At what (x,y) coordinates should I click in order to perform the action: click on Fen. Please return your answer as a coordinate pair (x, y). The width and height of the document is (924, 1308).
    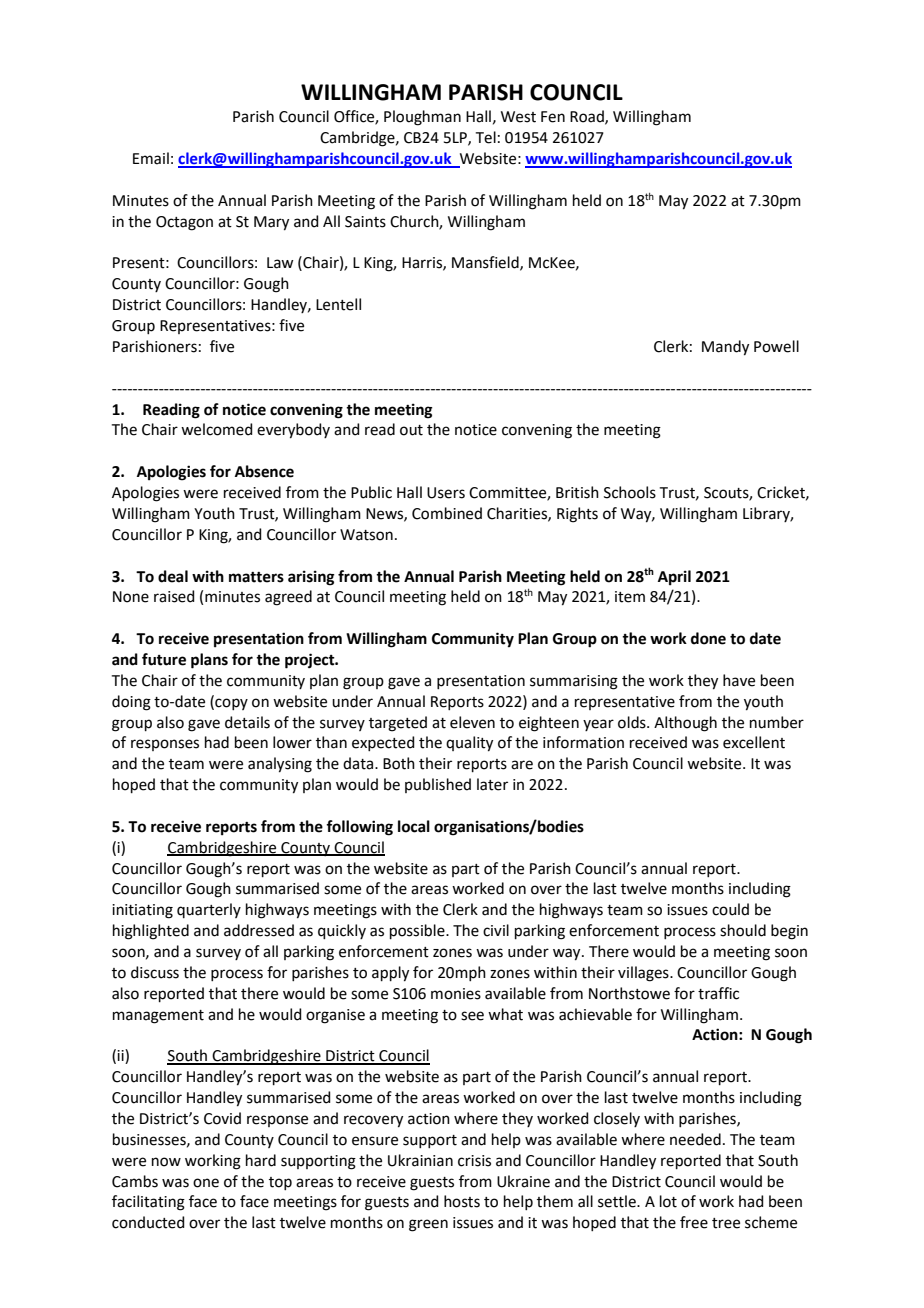
    Looking at the image, I should click on (553, 117).
